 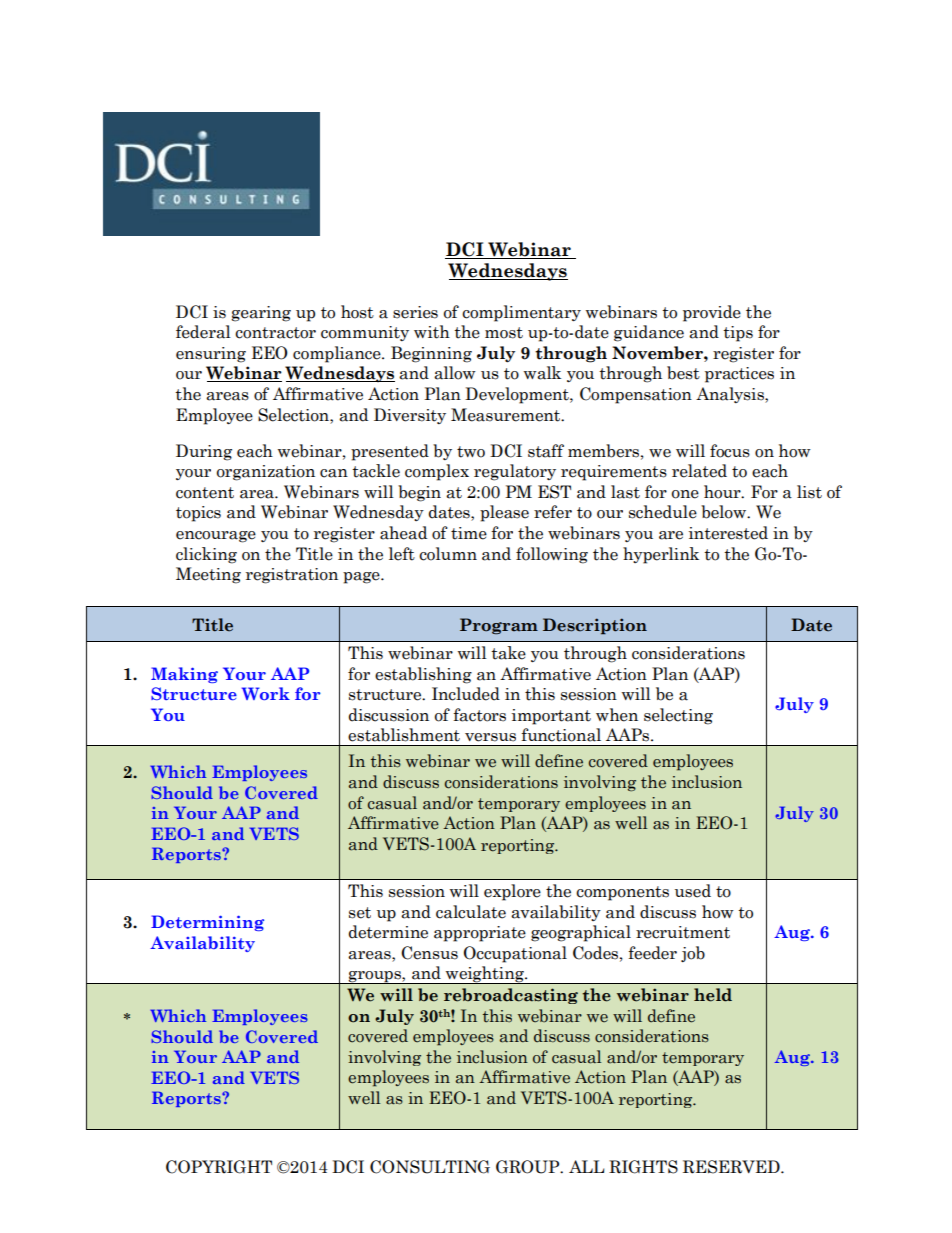 I want to click on contractor, so click(x=275, y=333).
